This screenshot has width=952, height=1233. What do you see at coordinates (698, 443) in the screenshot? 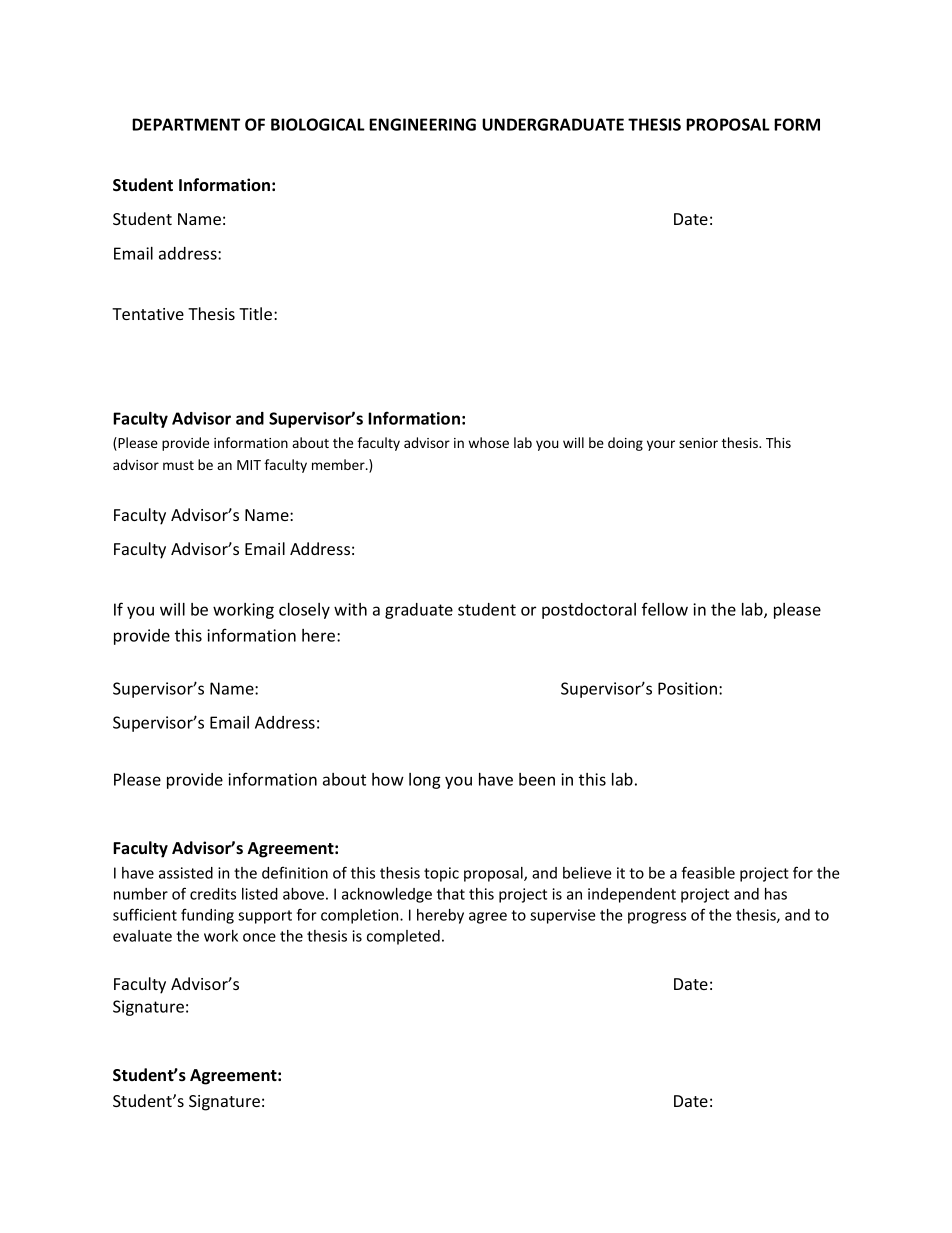
I see `senior` at bounding box center [698, 443].
